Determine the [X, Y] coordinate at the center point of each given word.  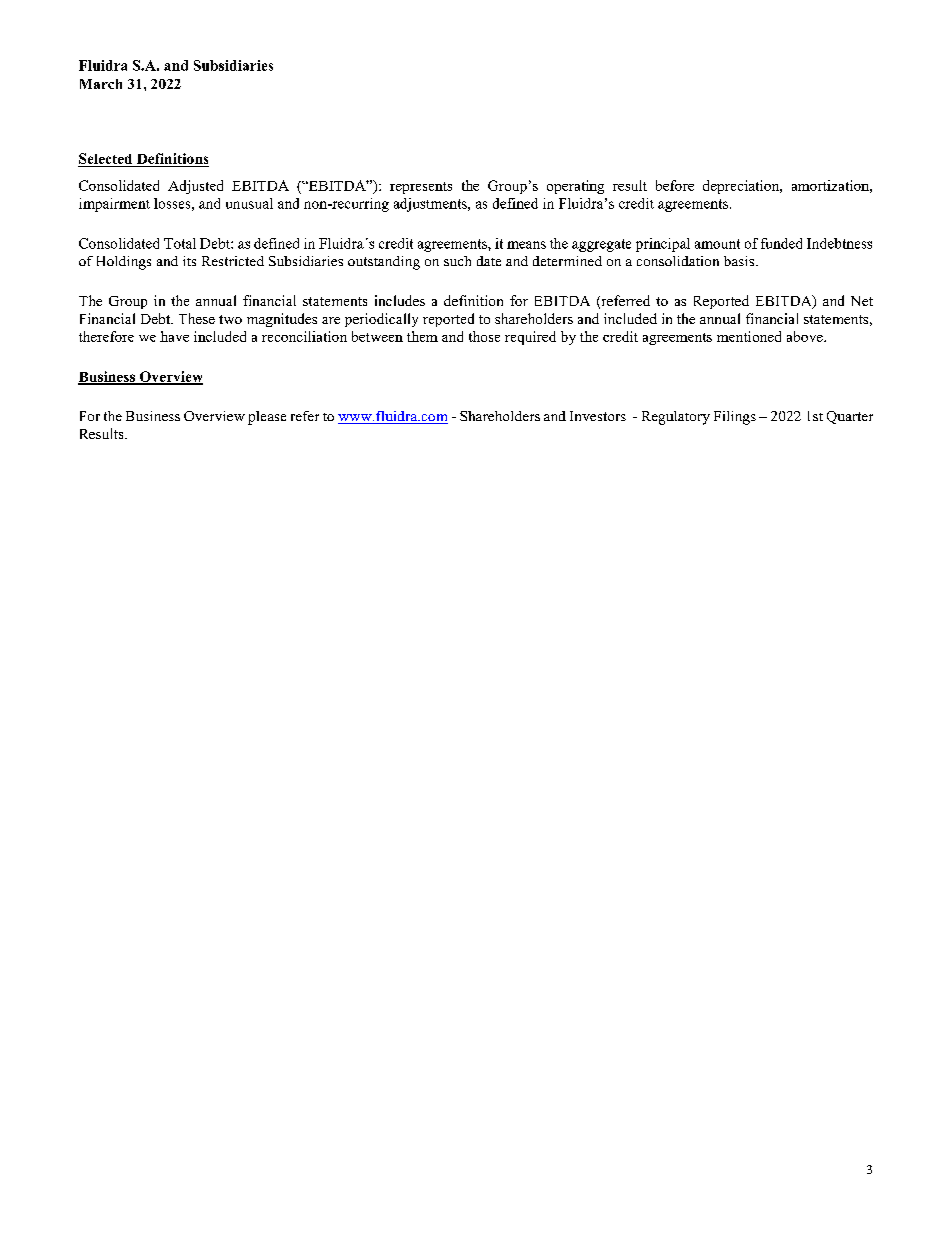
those [484, 336]
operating [575, 187]
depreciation [742, 187]
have [174, 336]
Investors [598, 416]
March [101, 84]
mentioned [749, 336]
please [267, 418]
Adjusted [195, 187]
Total [180, 243]
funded [781, 243]
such [457, 261]
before [675, 185]
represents [421, 188]
